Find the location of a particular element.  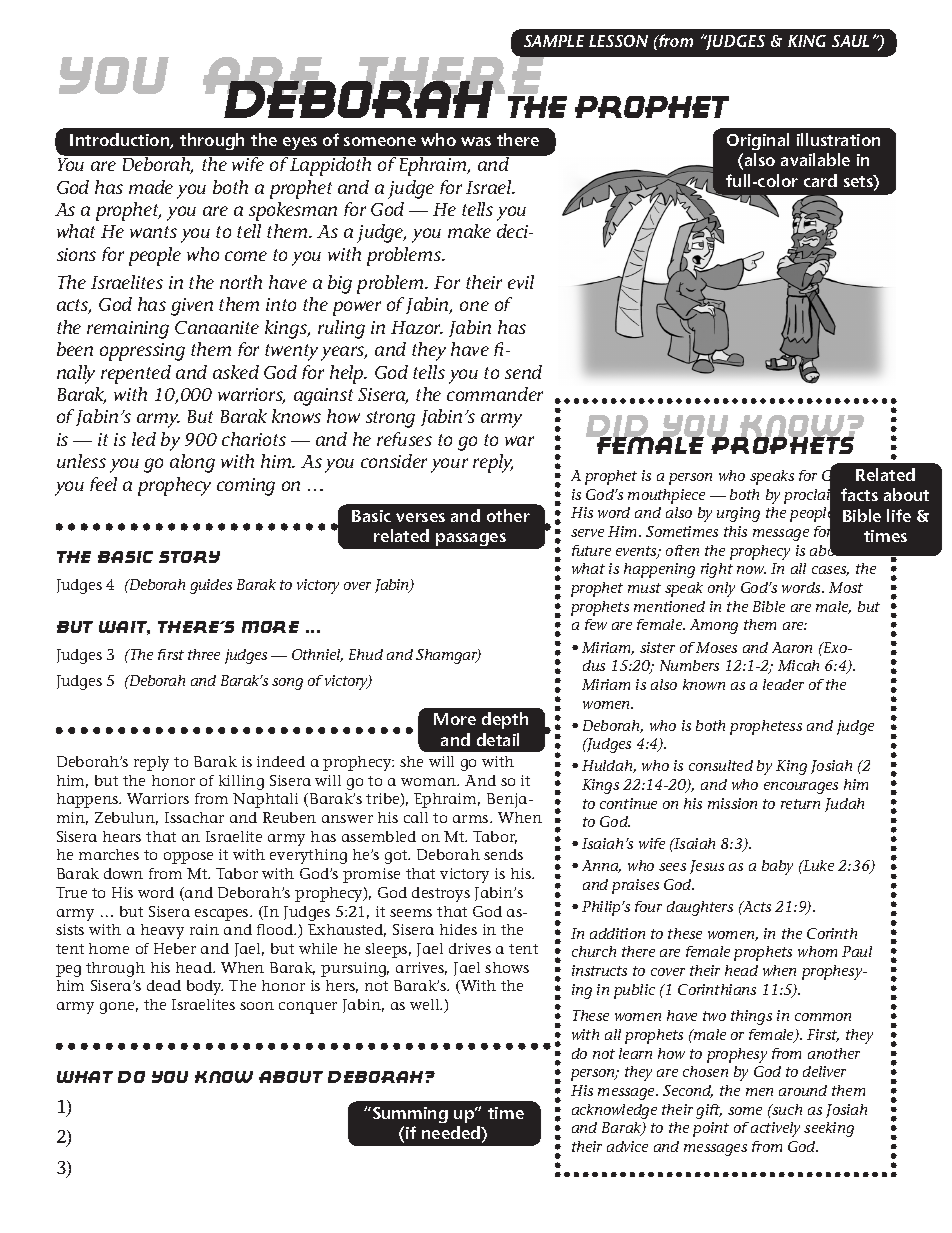

few is located at coordinates (596, 624).
